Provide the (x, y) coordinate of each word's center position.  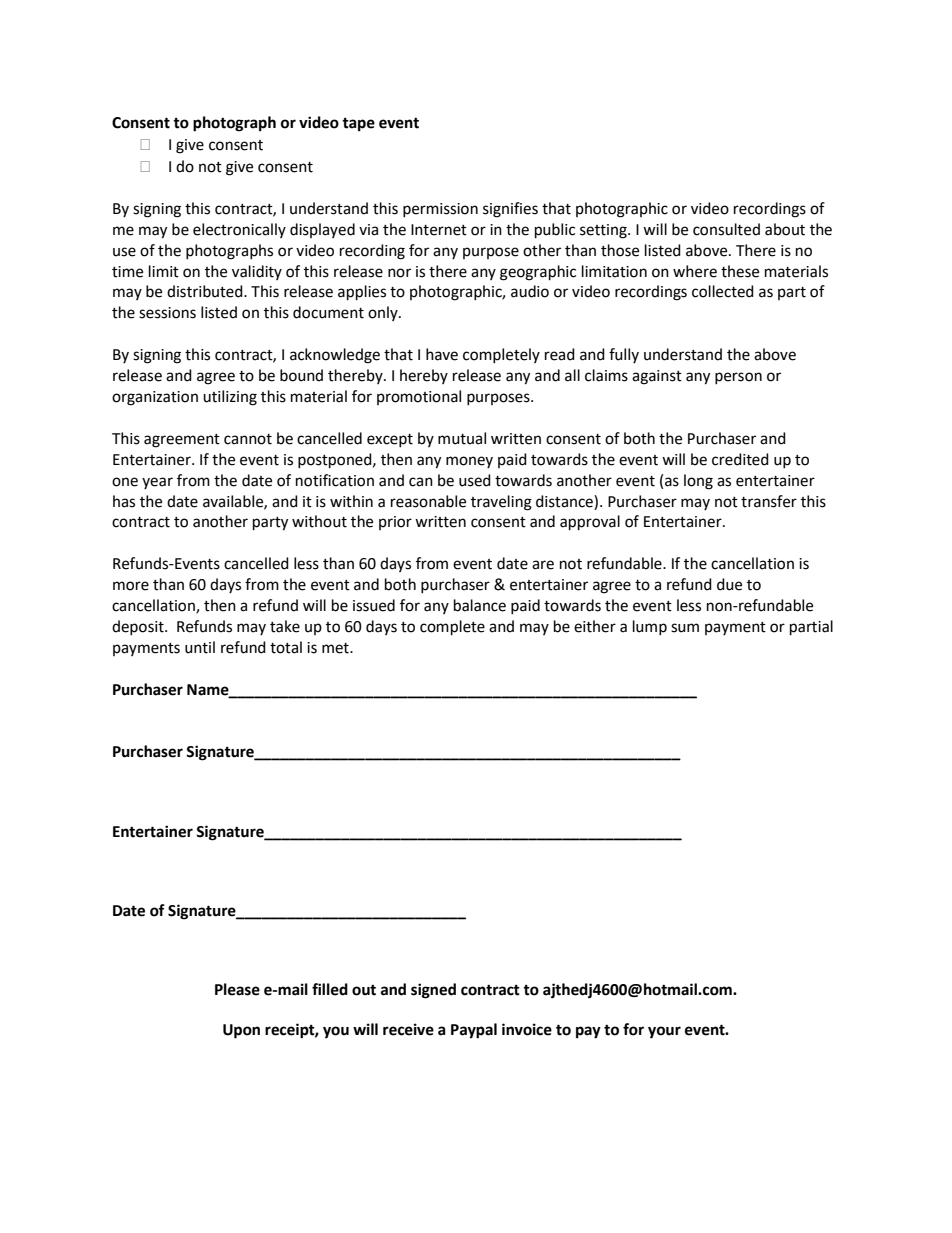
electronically (239, 230)
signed (433, 991)
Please (237, 989)
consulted (726, 229)
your (664, 1032)
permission (440, 210)
